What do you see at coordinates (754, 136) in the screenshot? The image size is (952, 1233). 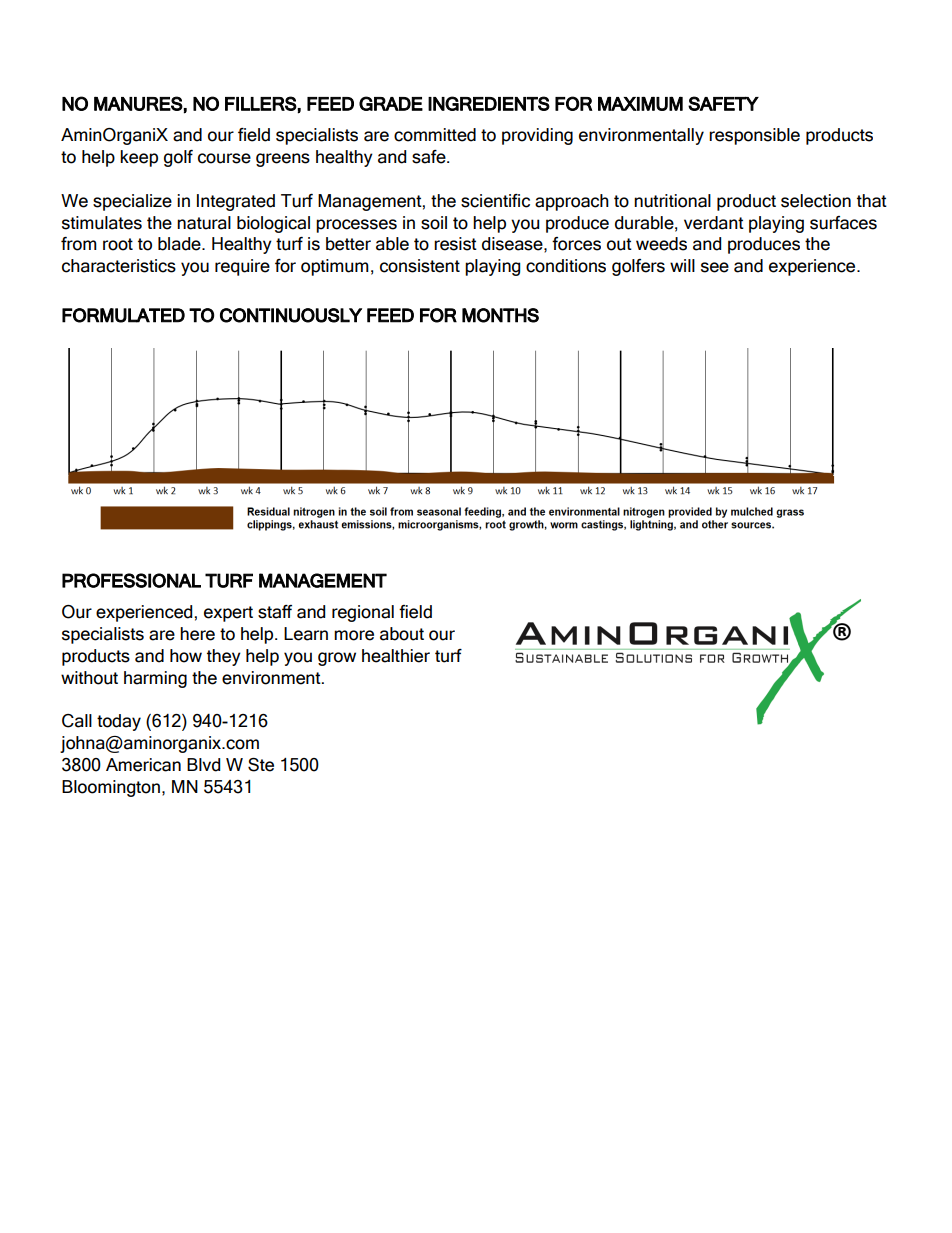 I see `responsible` at bounding box center [754, 136].
